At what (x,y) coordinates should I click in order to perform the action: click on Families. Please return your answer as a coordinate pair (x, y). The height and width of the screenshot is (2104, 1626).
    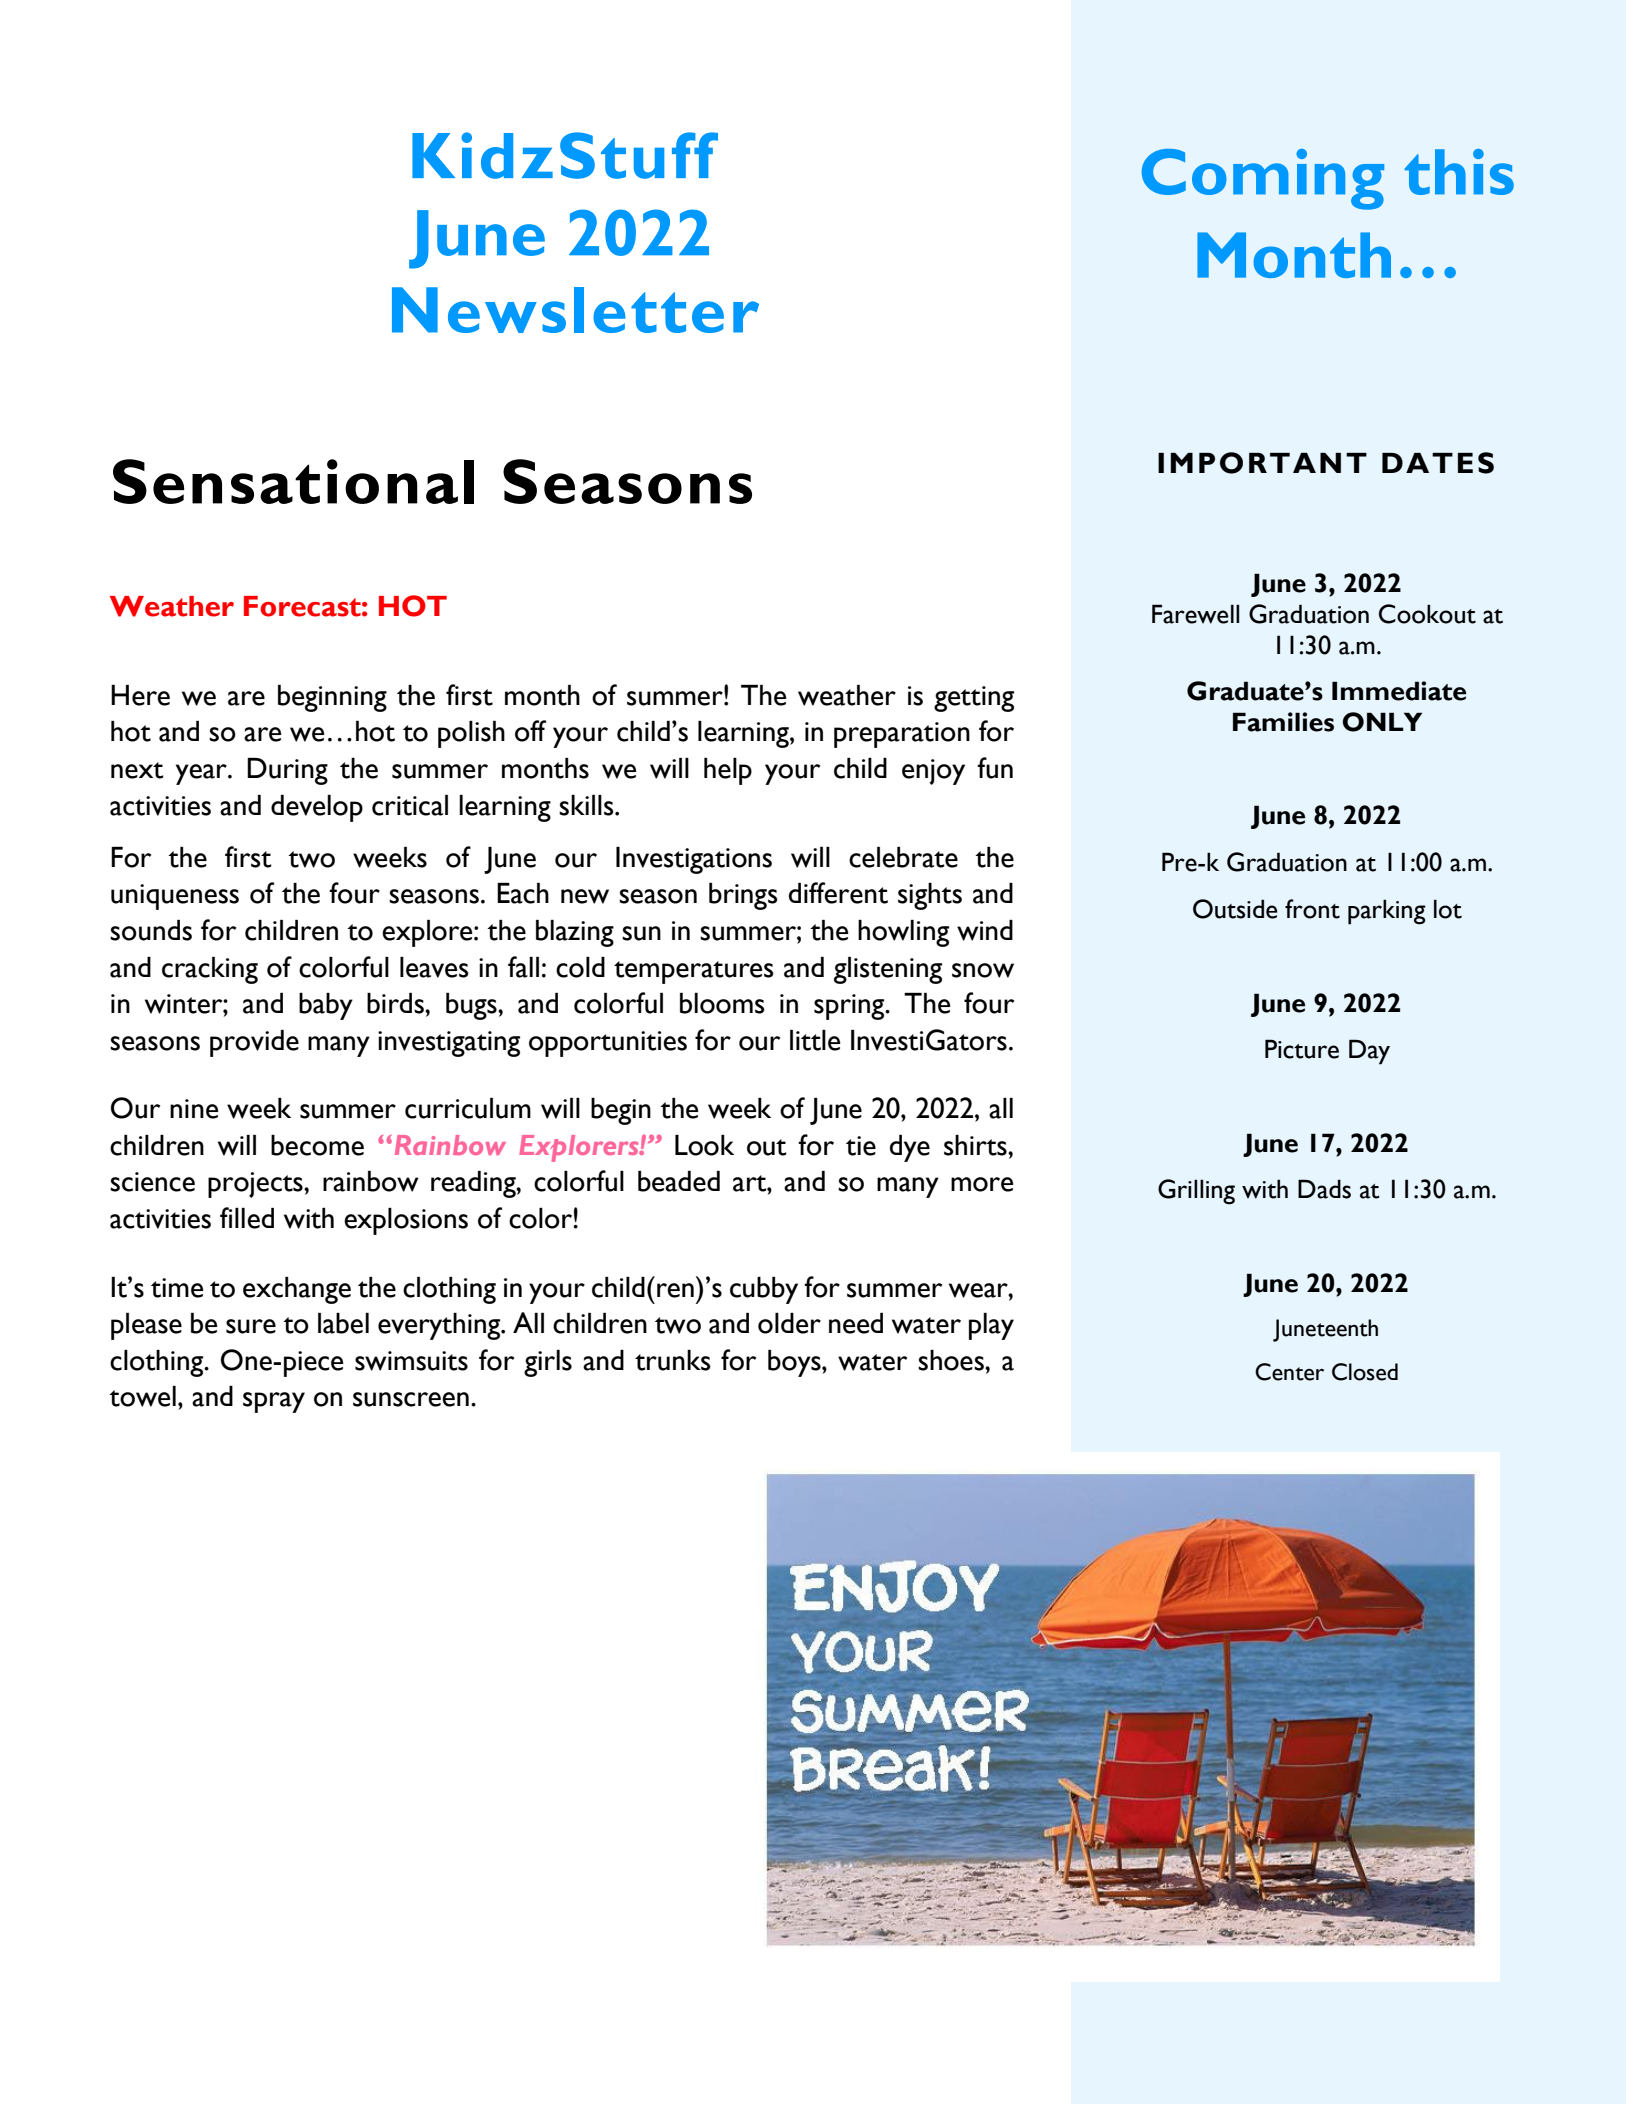
    Looking at the image, I should click on (1283, 722).
